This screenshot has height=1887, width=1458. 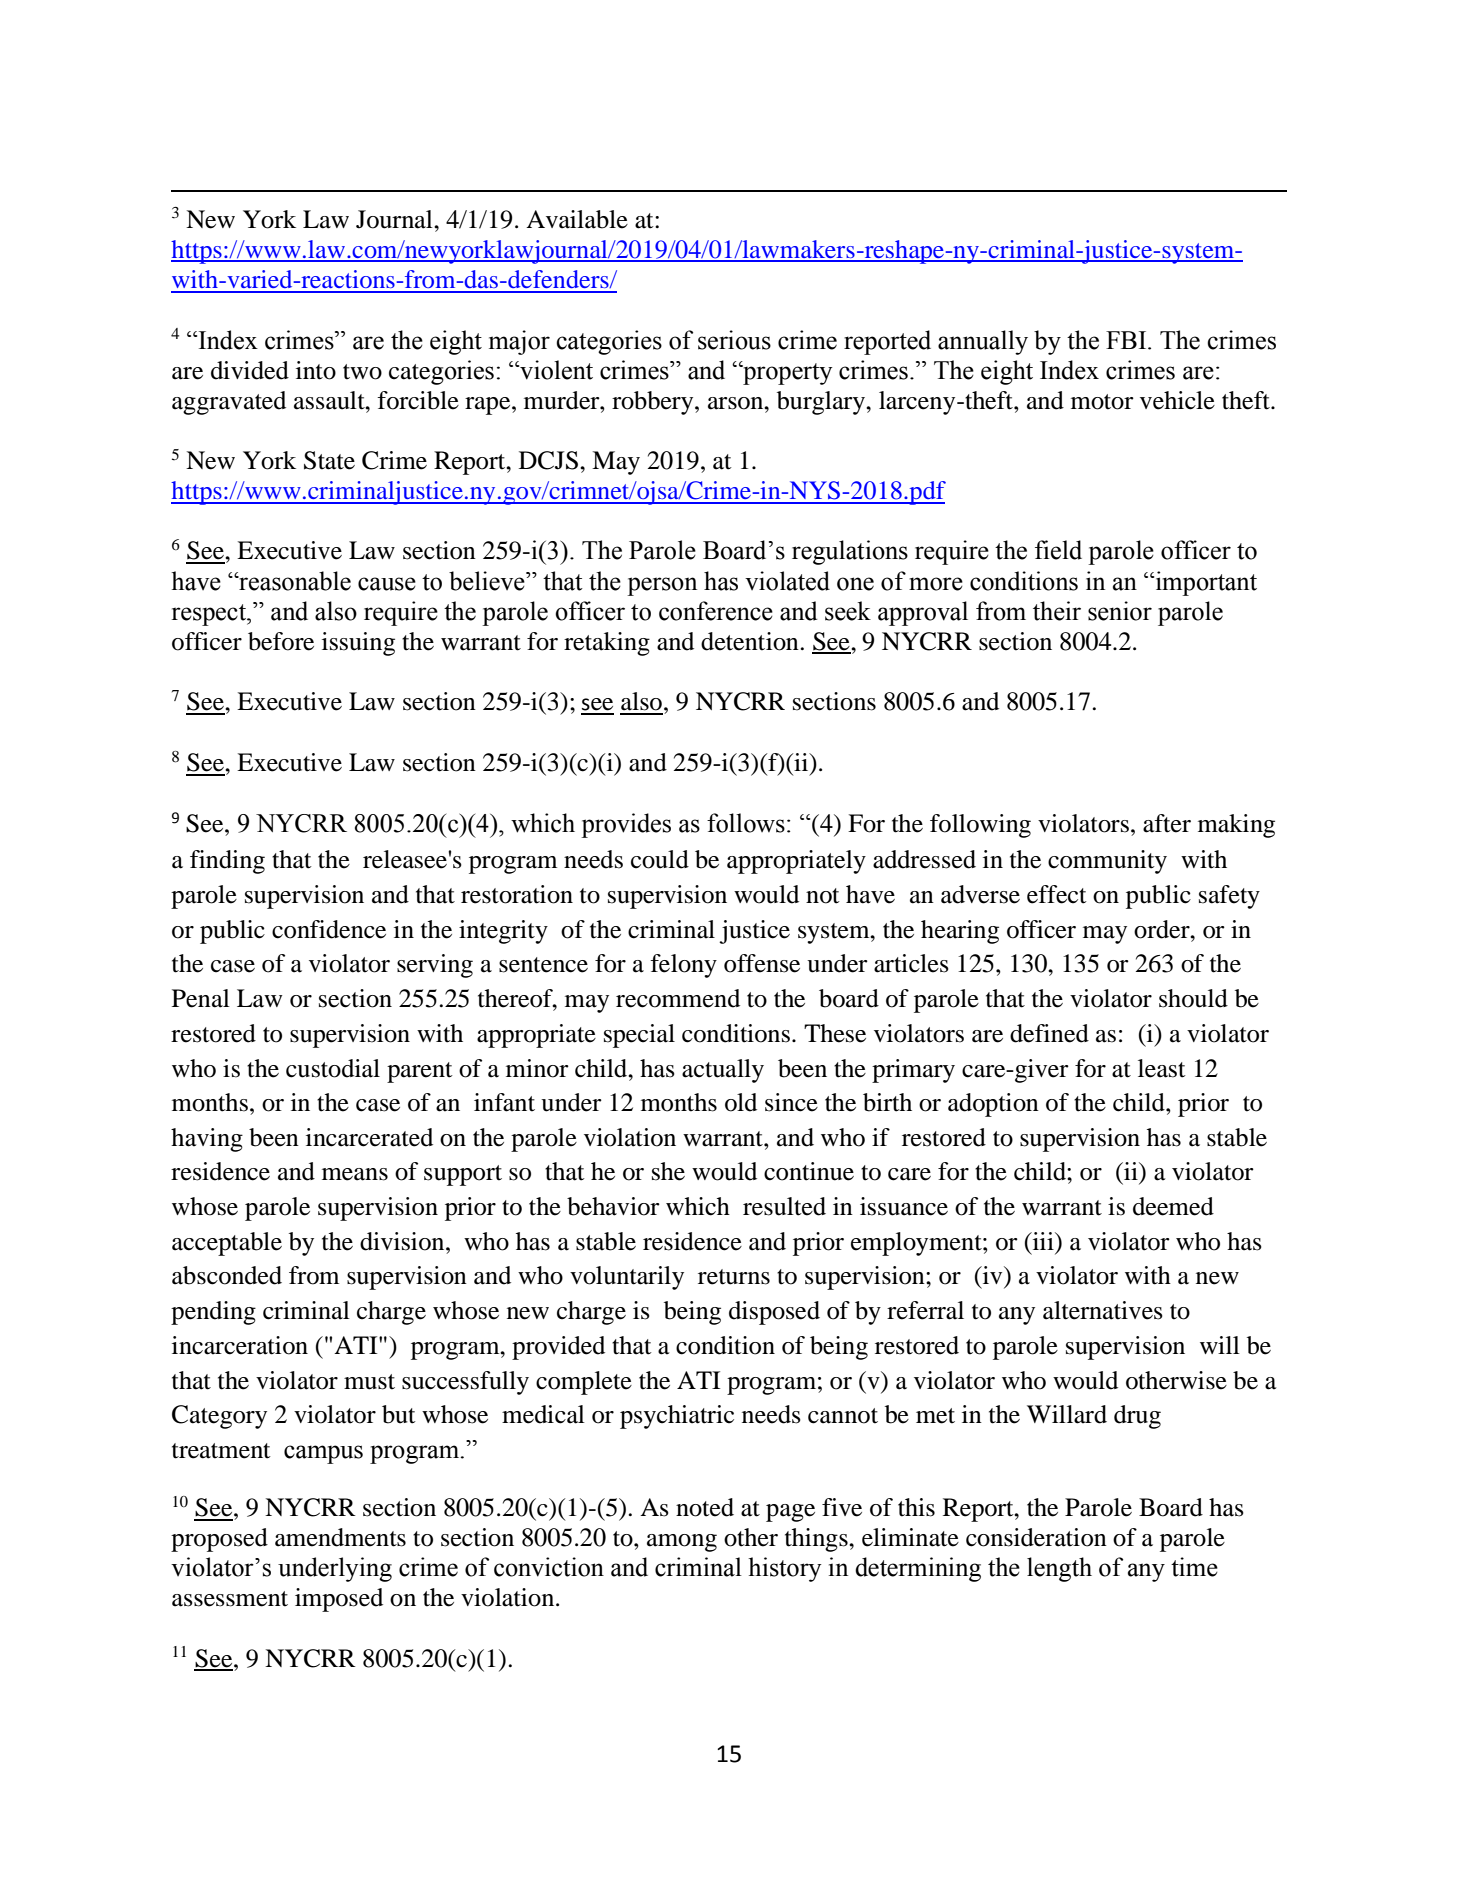 What do you see at coordinates (340, 1537) in the screenshot?
I see `amendments` at bounding box center [340, 1537].
